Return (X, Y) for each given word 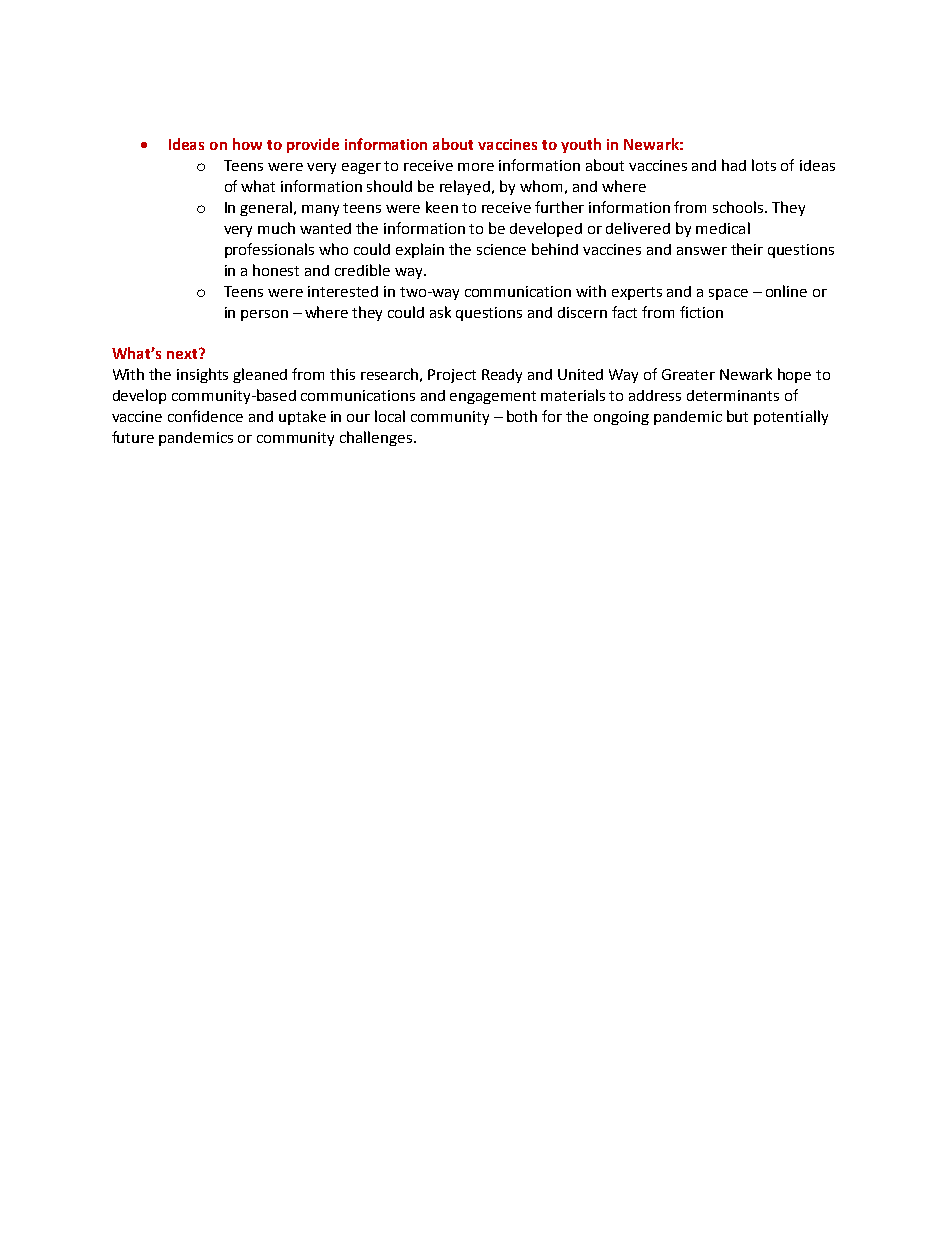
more (476, 167)
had (734, 165)
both (522, 416)
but (737, 416)
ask (440, 312)
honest (276, 270)
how (247, 144)
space (728, 294)
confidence (205, 416)
